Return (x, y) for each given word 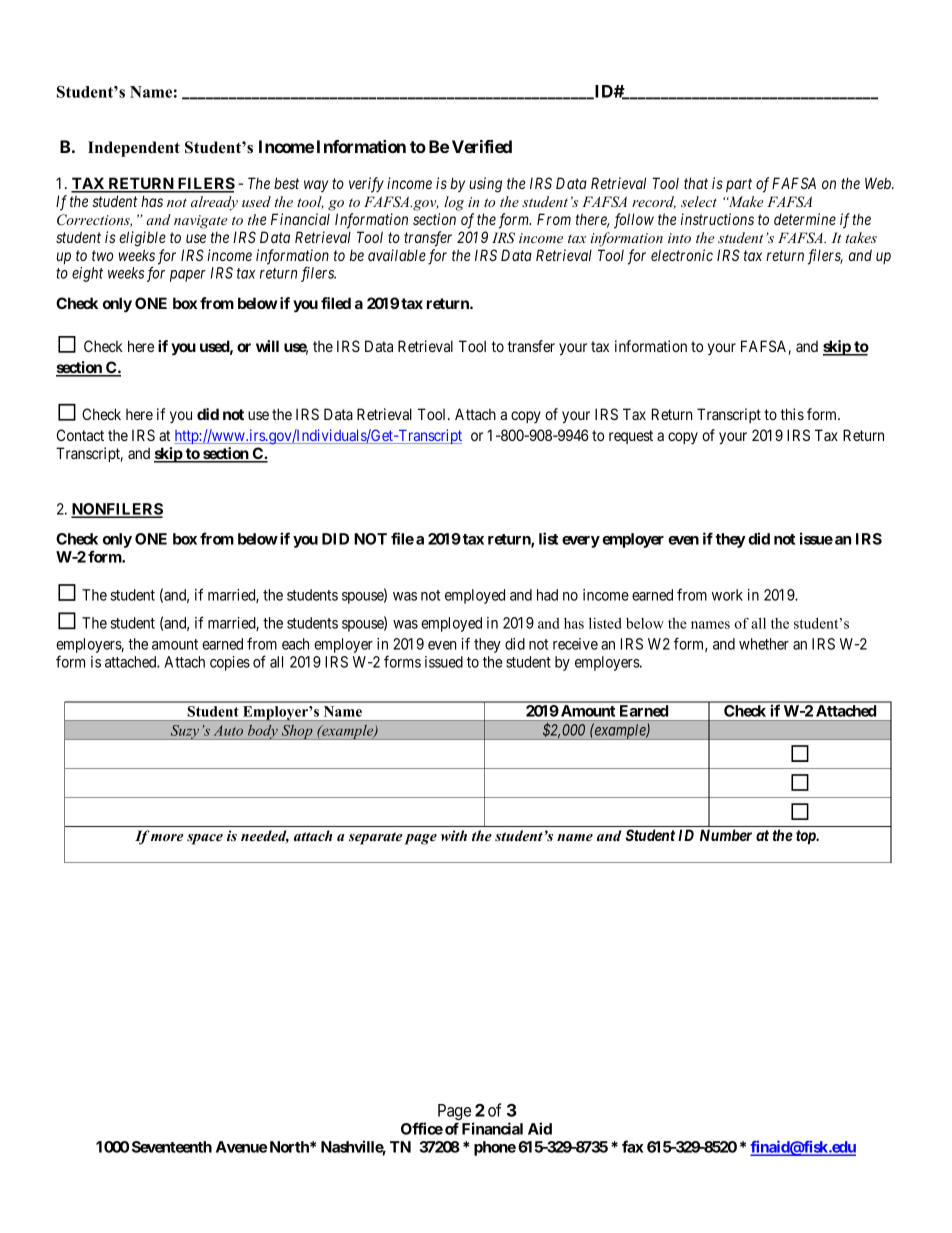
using (485, 185)
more (167, 837)
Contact (80, 435)
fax (633, 1146)
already (214, 203)
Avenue (241, 1147)
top (806, 837)
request (631, 437)
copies (230, 663)
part (739, 185)
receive (575, 644)
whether (764, 644)
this (792, 414)
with (454, 835)
